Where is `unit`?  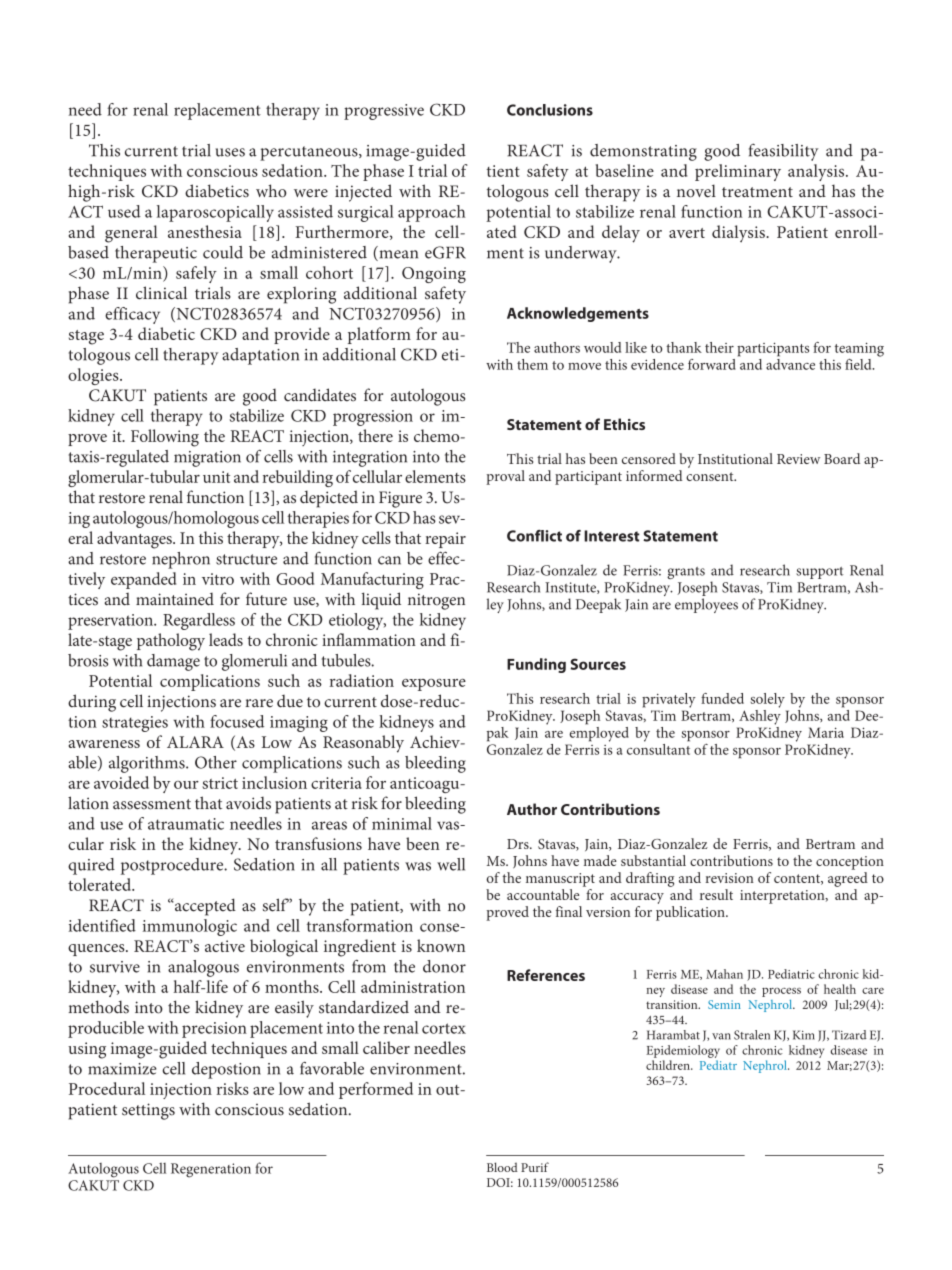 unit is located at coordinates (216, 477).
